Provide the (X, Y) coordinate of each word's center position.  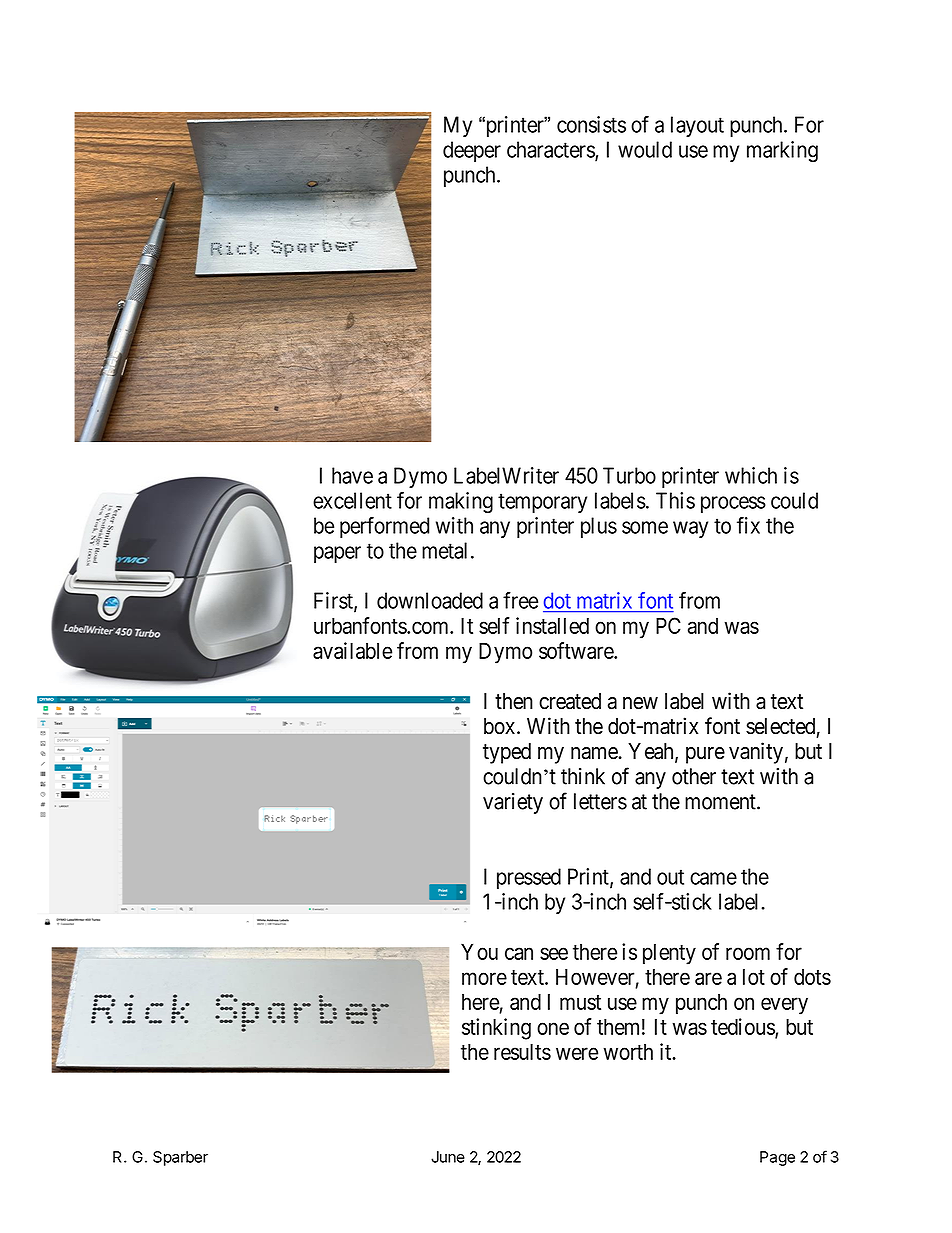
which (751, 475)
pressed (529, 878)
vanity (756, 753)
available (352, 650)
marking (782, 152)
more (484, 978)
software (577, 650)
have (352, 475)
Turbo (629, 475)
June (448, 1157)
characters (551, 150)
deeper (472, 151)
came (713, 878)
